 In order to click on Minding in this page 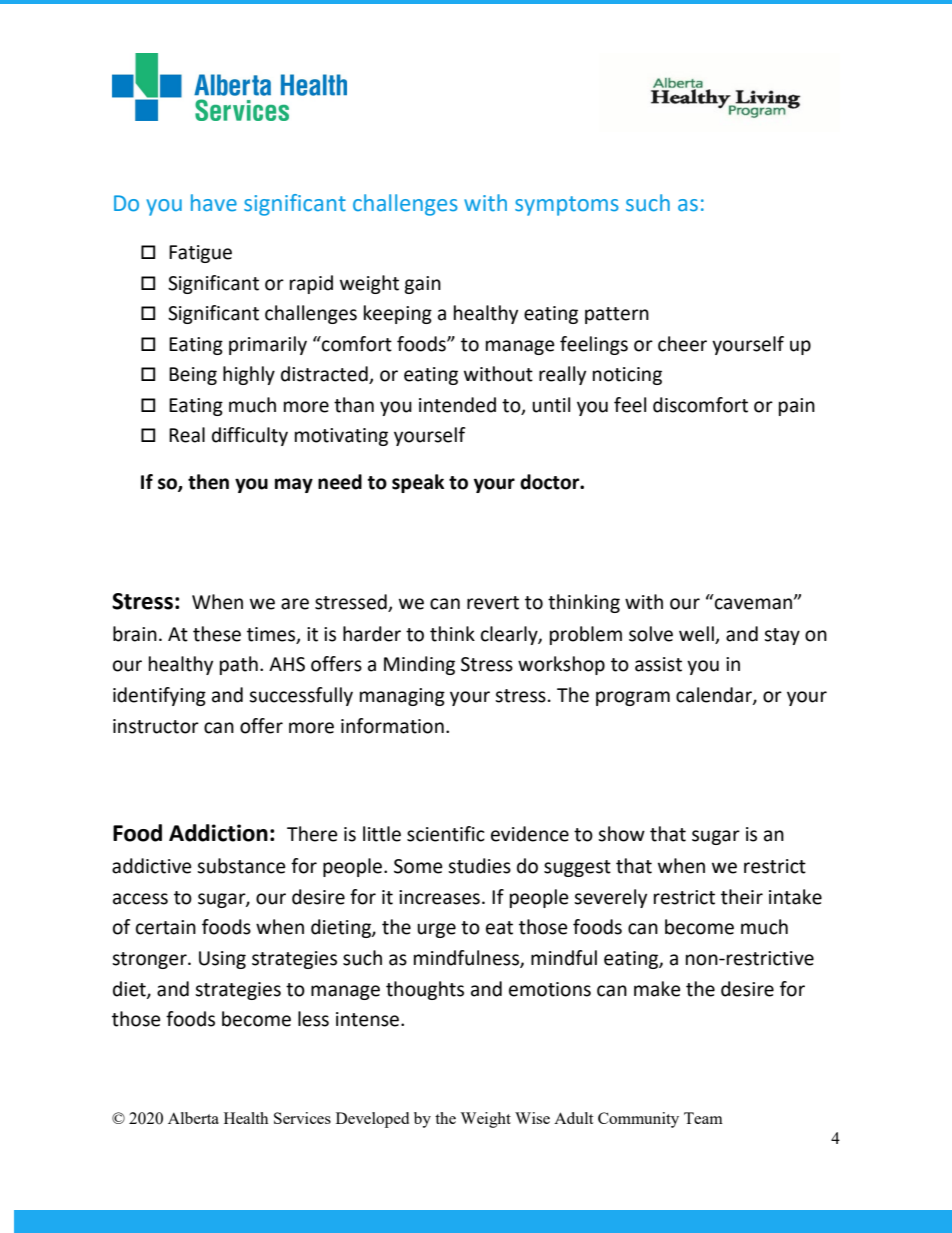, I will do `click(419, 665)`.
